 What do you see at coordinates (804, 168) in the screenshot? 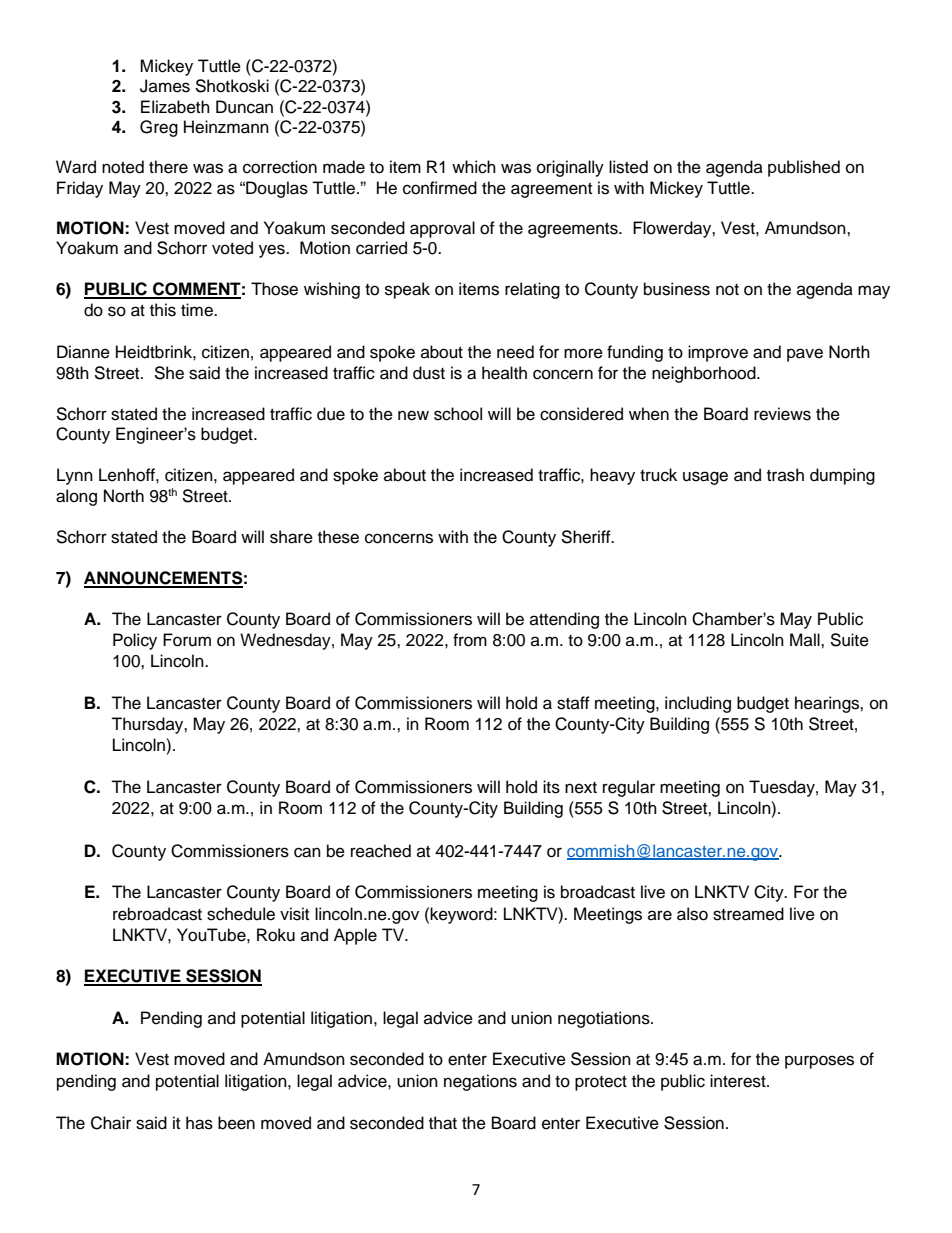
I see `published` at bounding box center [804, 168].
